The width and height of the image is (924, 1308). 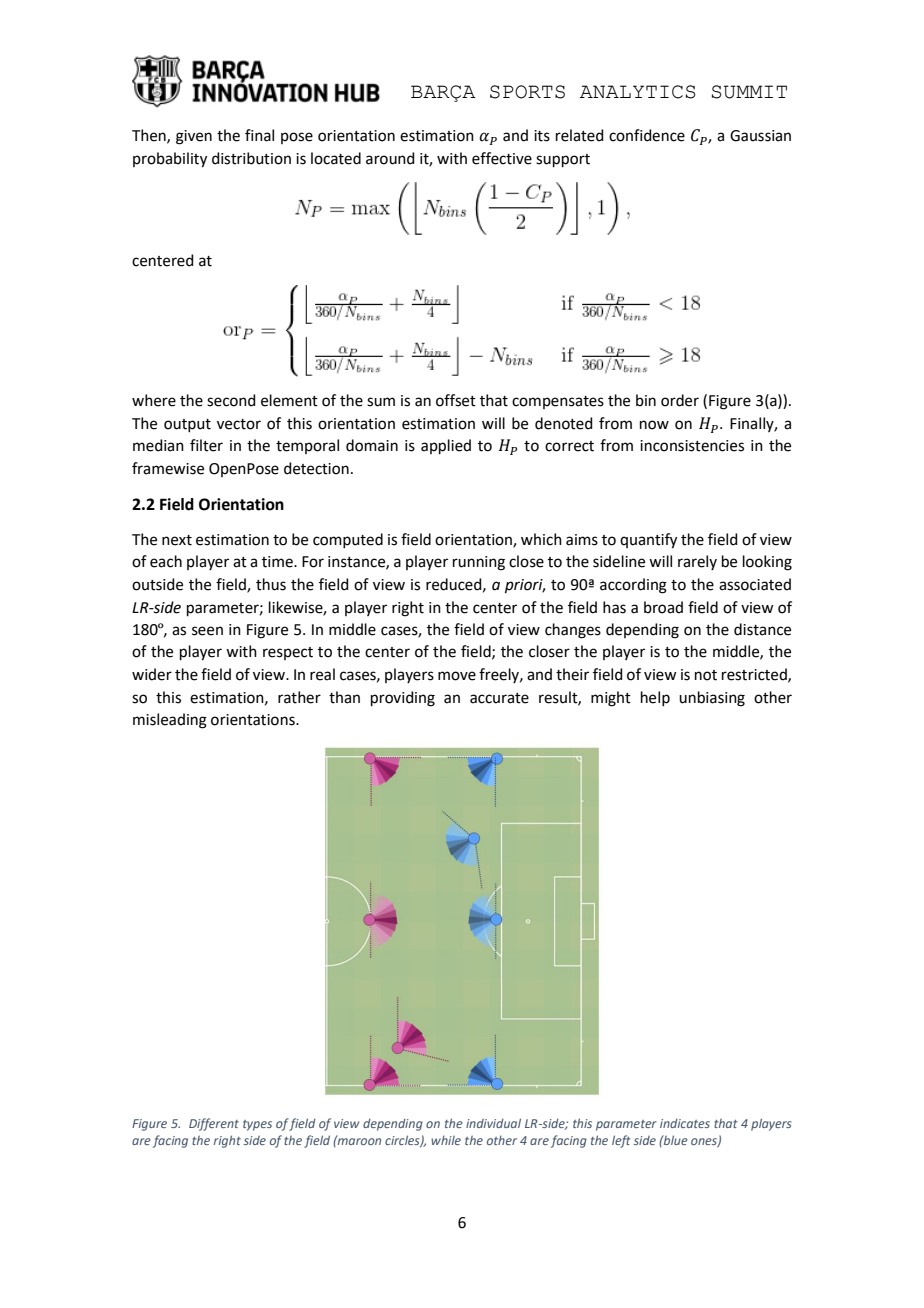 What do you see at coordinates (692, 446) in the image?
I see `inconsistencies` at bounding box center [692, 446].
